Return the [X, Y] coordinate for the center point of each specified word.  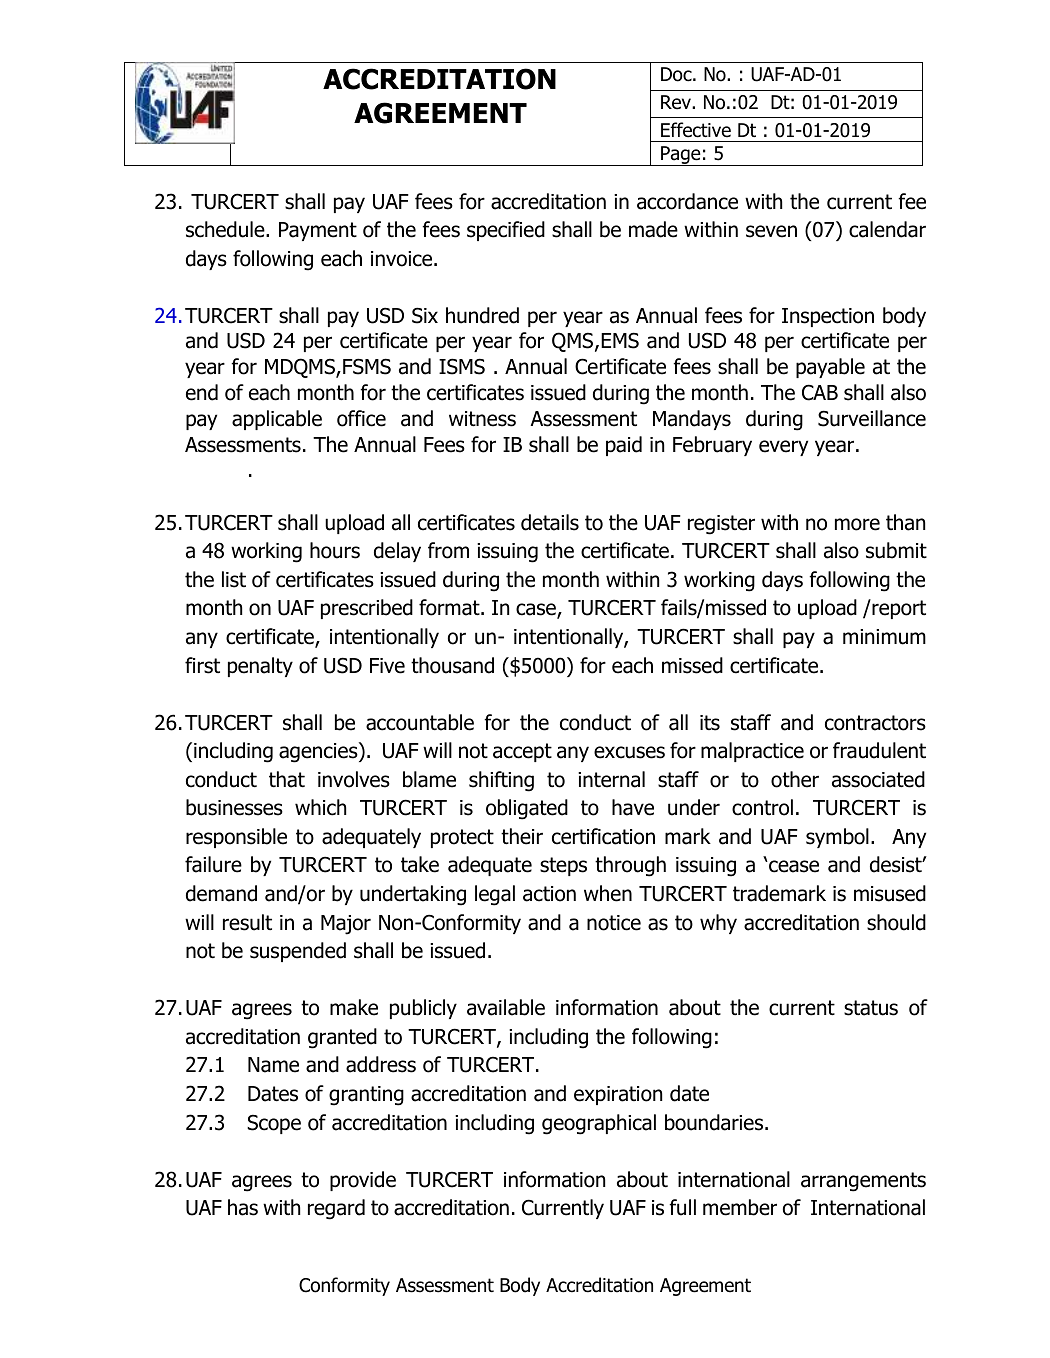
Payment [318, 231]
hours [335, 550]
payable [830, 368]
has [243, 1207]
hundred [482, 315]
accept [522, 752]
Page [681, 156]
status [871, 1008]
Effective [696, 130]
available [506, 1007]
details [550, 522]
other [795, 779]
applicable [277, 420]
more [857, 524]
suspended [298, 952]
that [287, 779]
